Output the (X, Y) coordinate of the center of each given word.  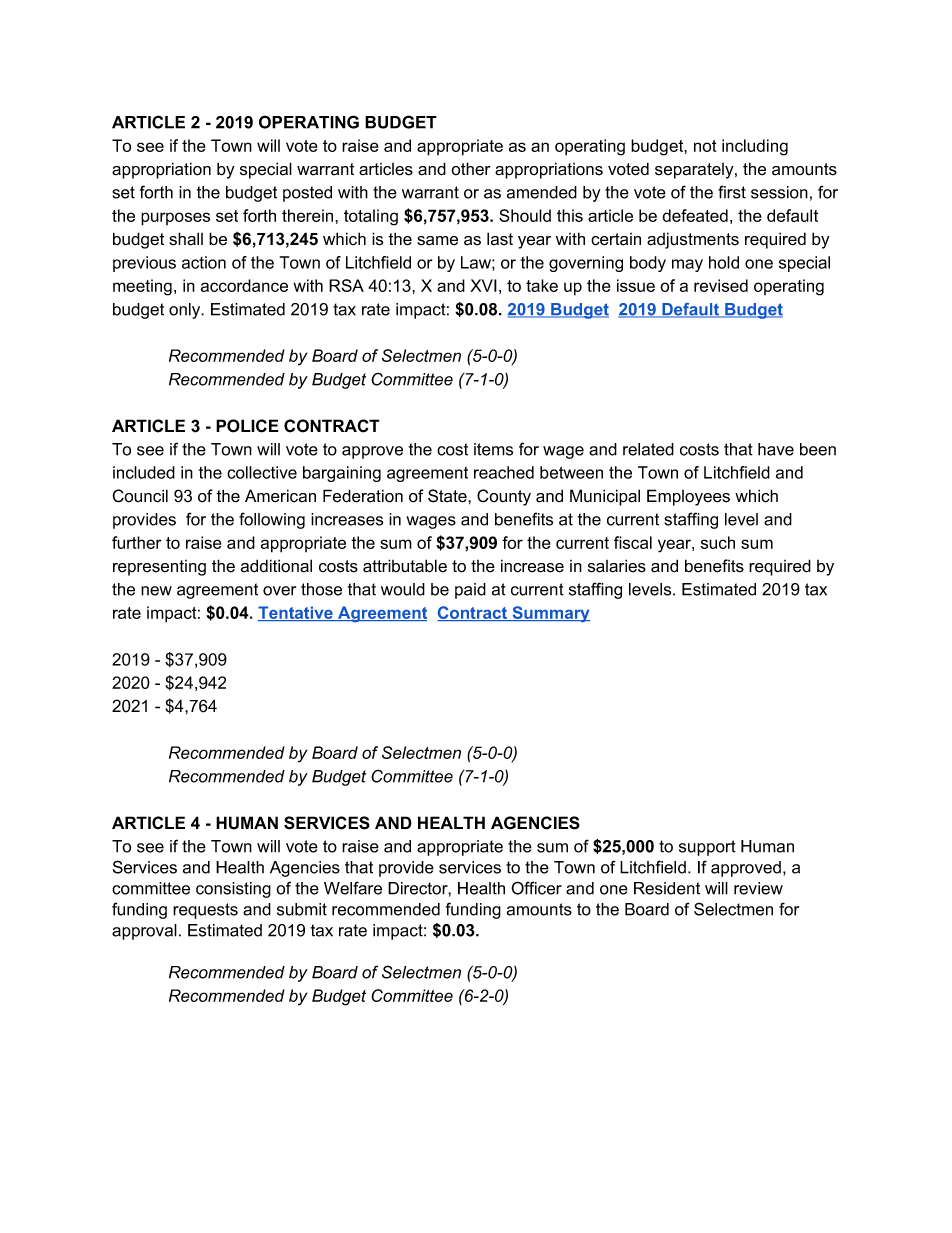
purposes (175, 219)
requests (205, 911)
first (732, 192)
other (471, 169)
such (718, 542)
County (504, 497)
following (272, 520)
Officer (536, 888)
